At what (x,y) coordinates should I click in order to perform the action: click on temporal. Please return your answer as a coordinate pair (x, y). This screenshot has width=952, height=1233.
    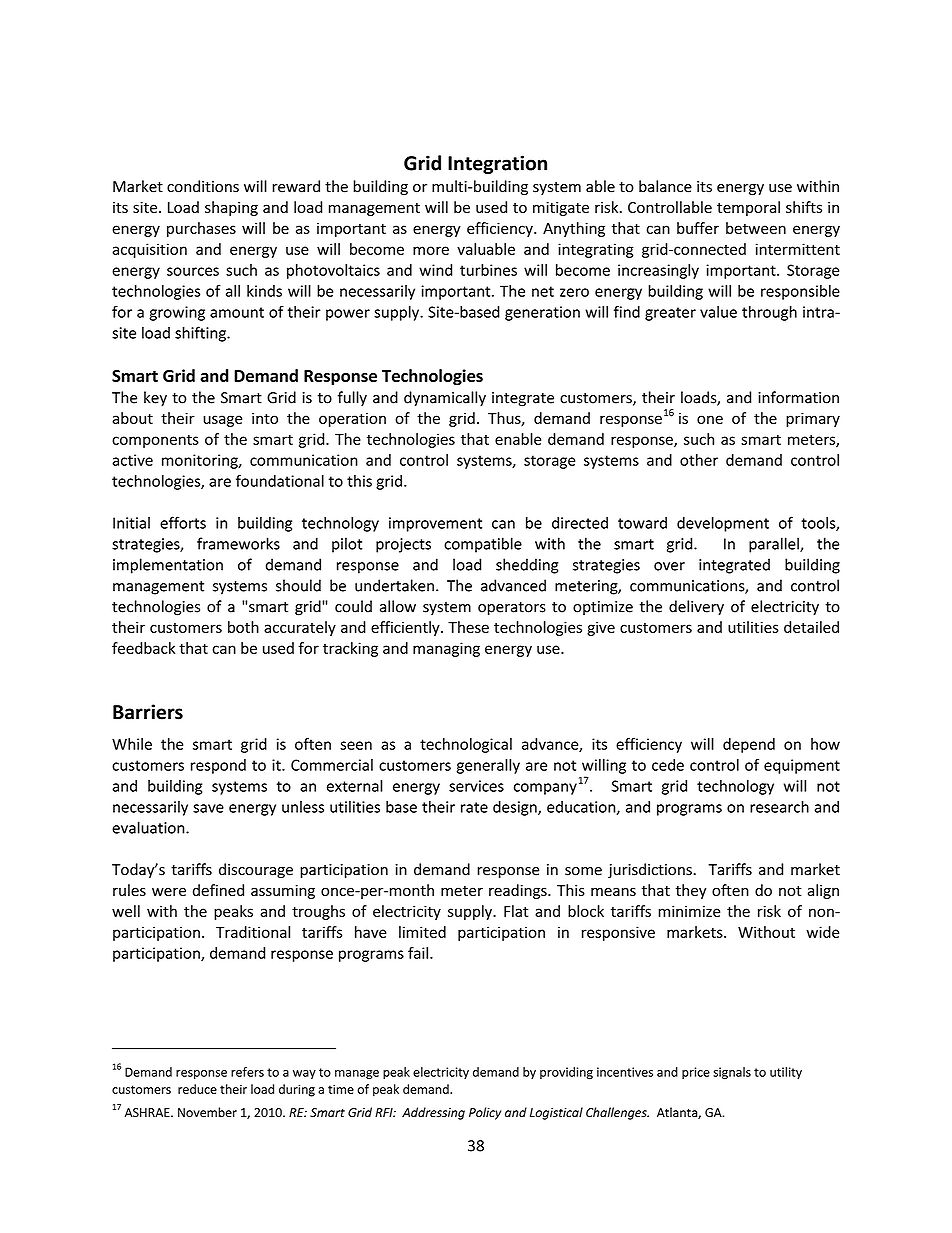
    Looking at the image, I should click on (748, 208).
